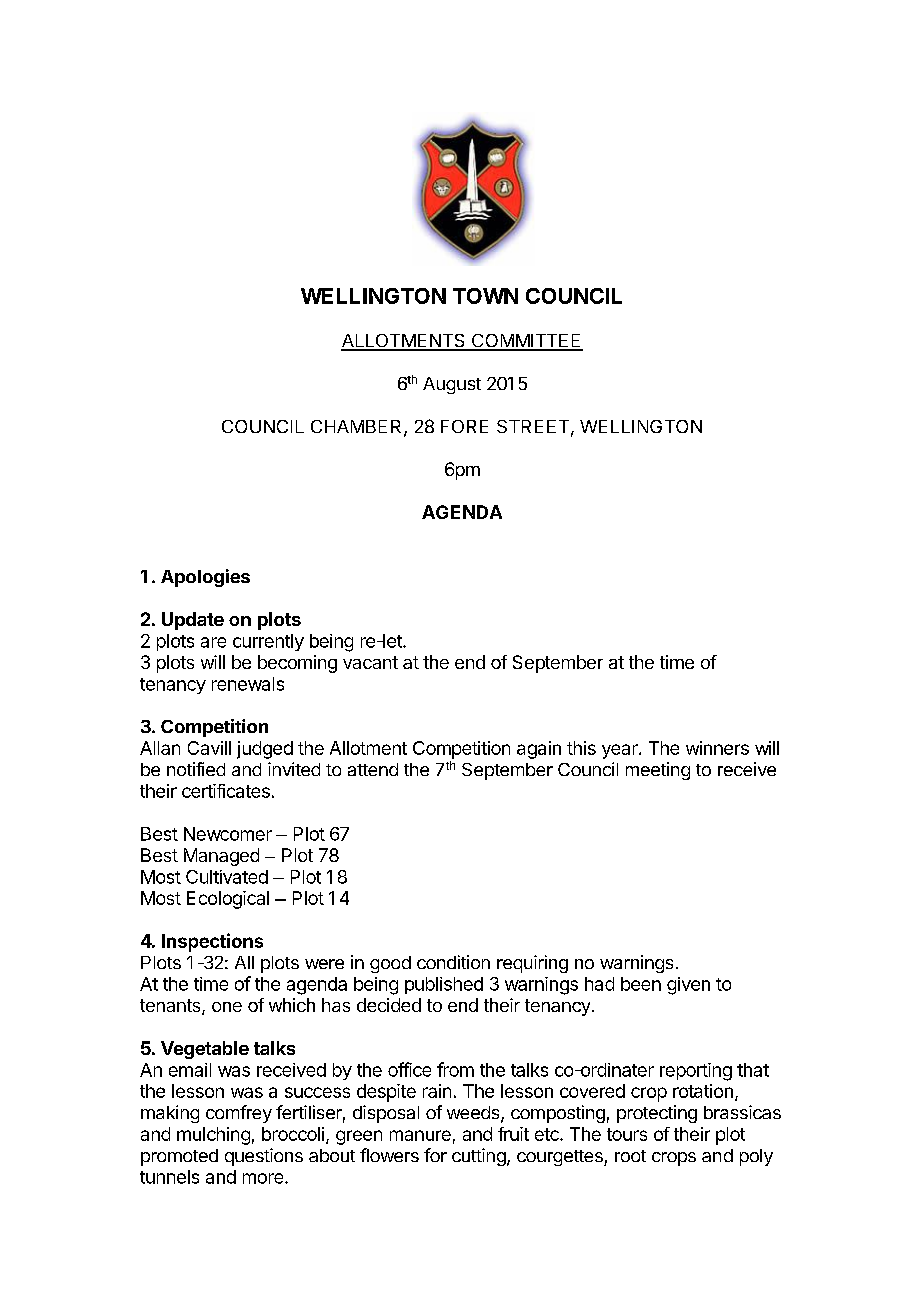 Image resolution: width=924 pixels, height=1308 pixels. Describe the element at coordinates (453, 962) in the screenshot. I see `condition` at that location.
